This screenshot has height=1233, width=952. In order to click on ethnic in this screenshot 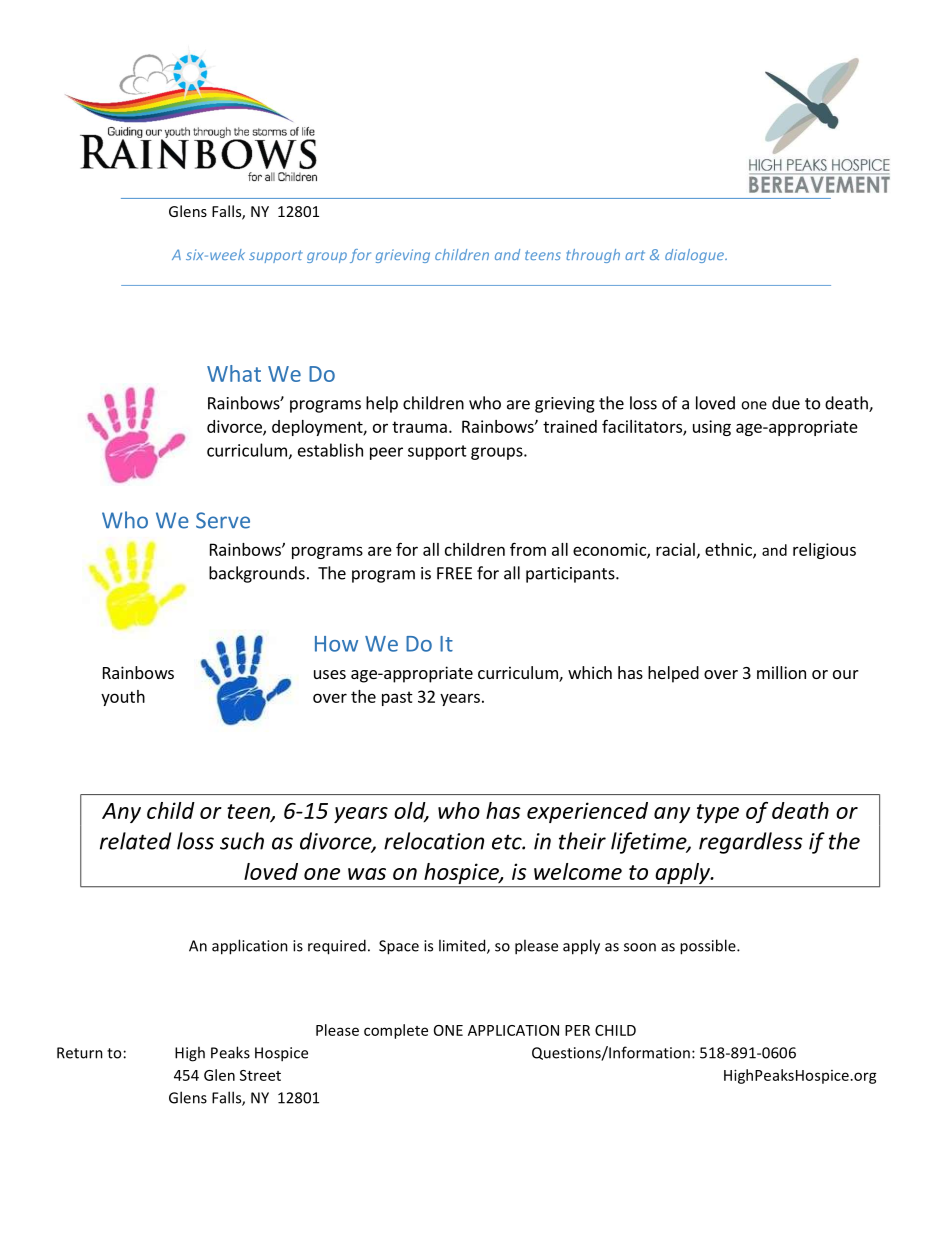, I will do `click(729, 550)`.
